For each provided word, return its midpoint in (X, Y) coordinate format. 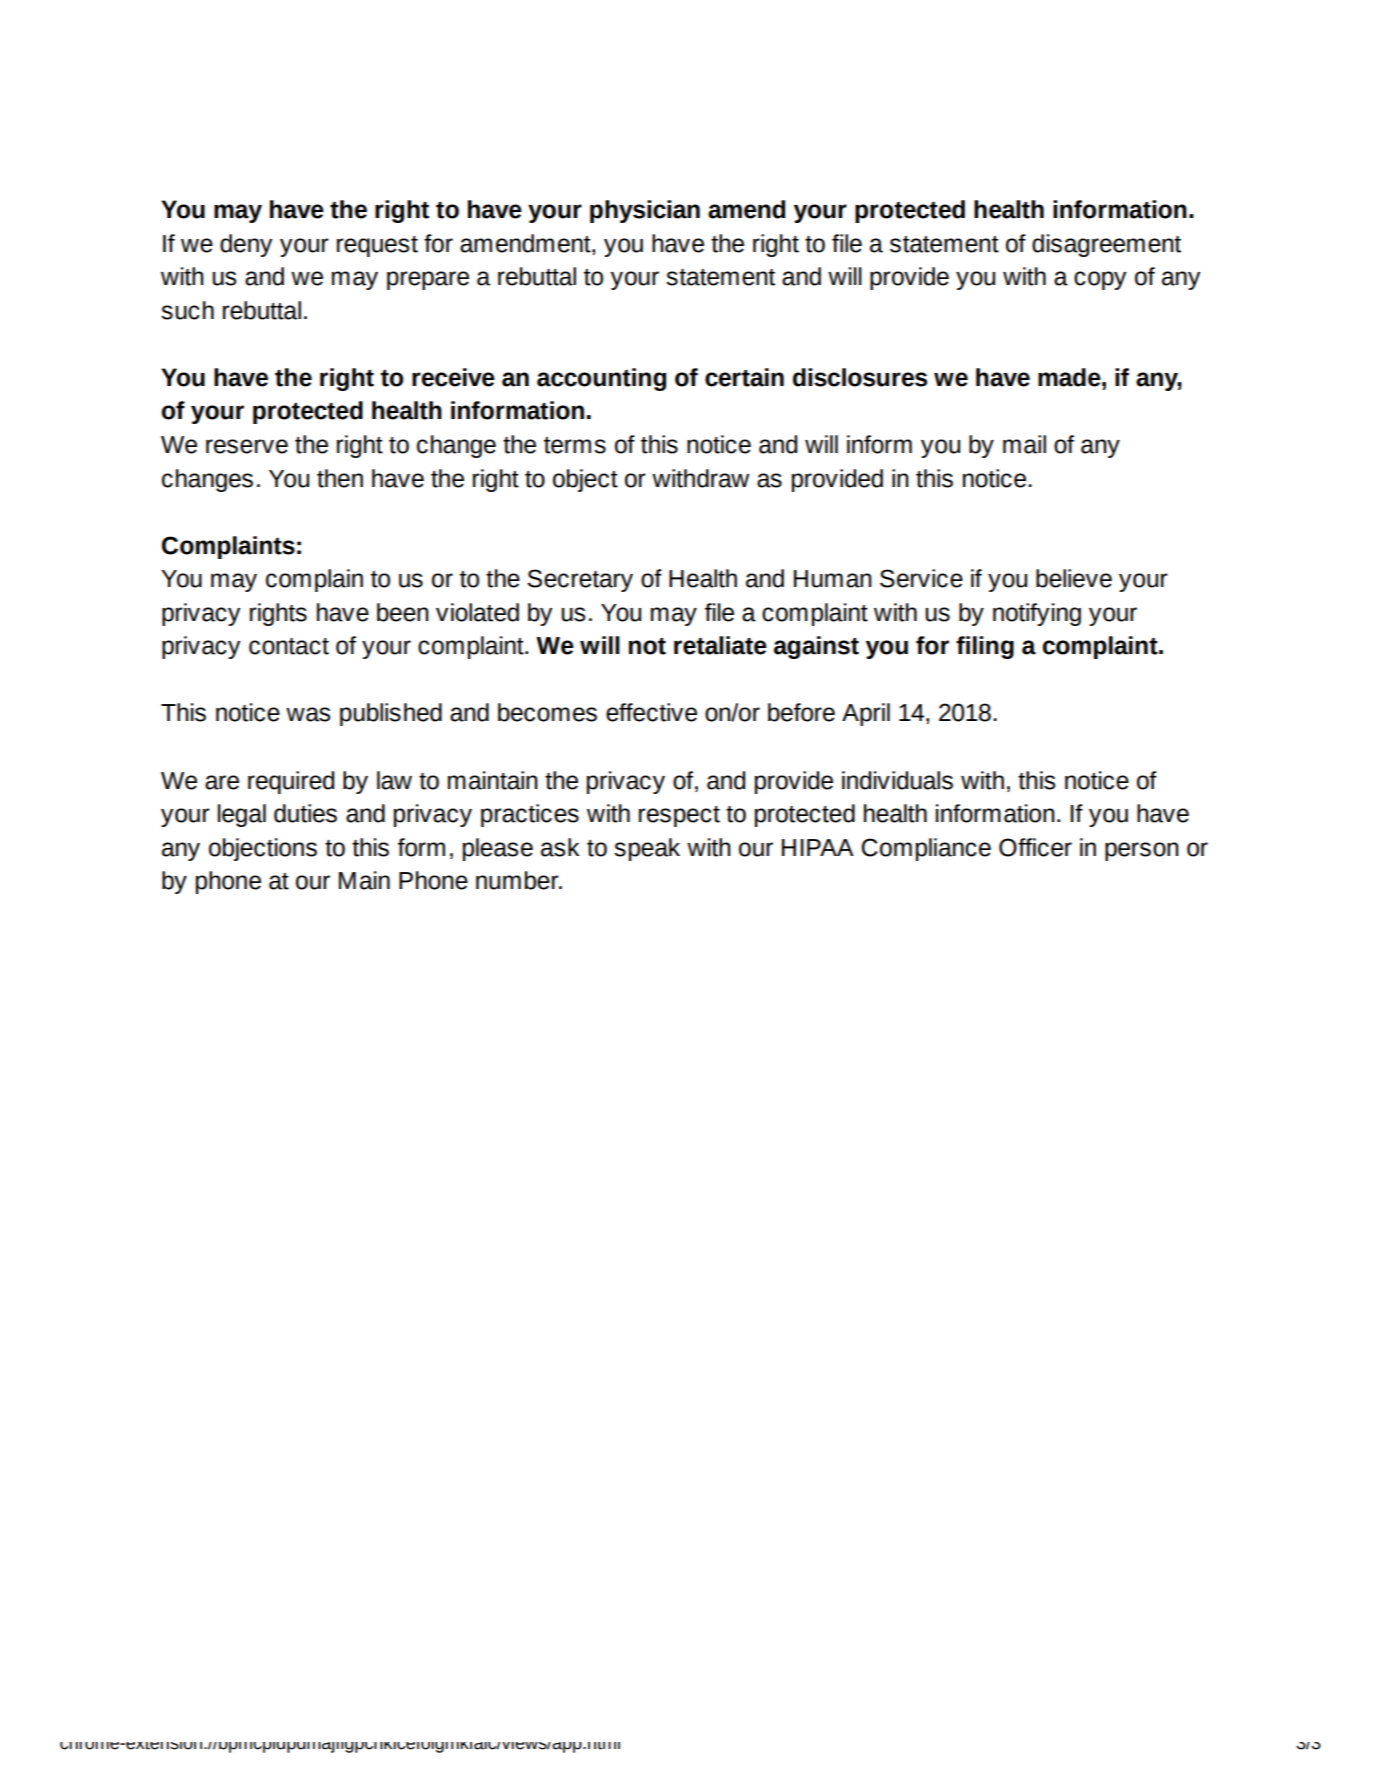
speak (647, 849)
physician (645, 211)
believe (1074, 578)
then (340, 478)
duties (305, 813)
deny (246, 245)
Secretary (580, 580)
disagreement (1106, 245)
